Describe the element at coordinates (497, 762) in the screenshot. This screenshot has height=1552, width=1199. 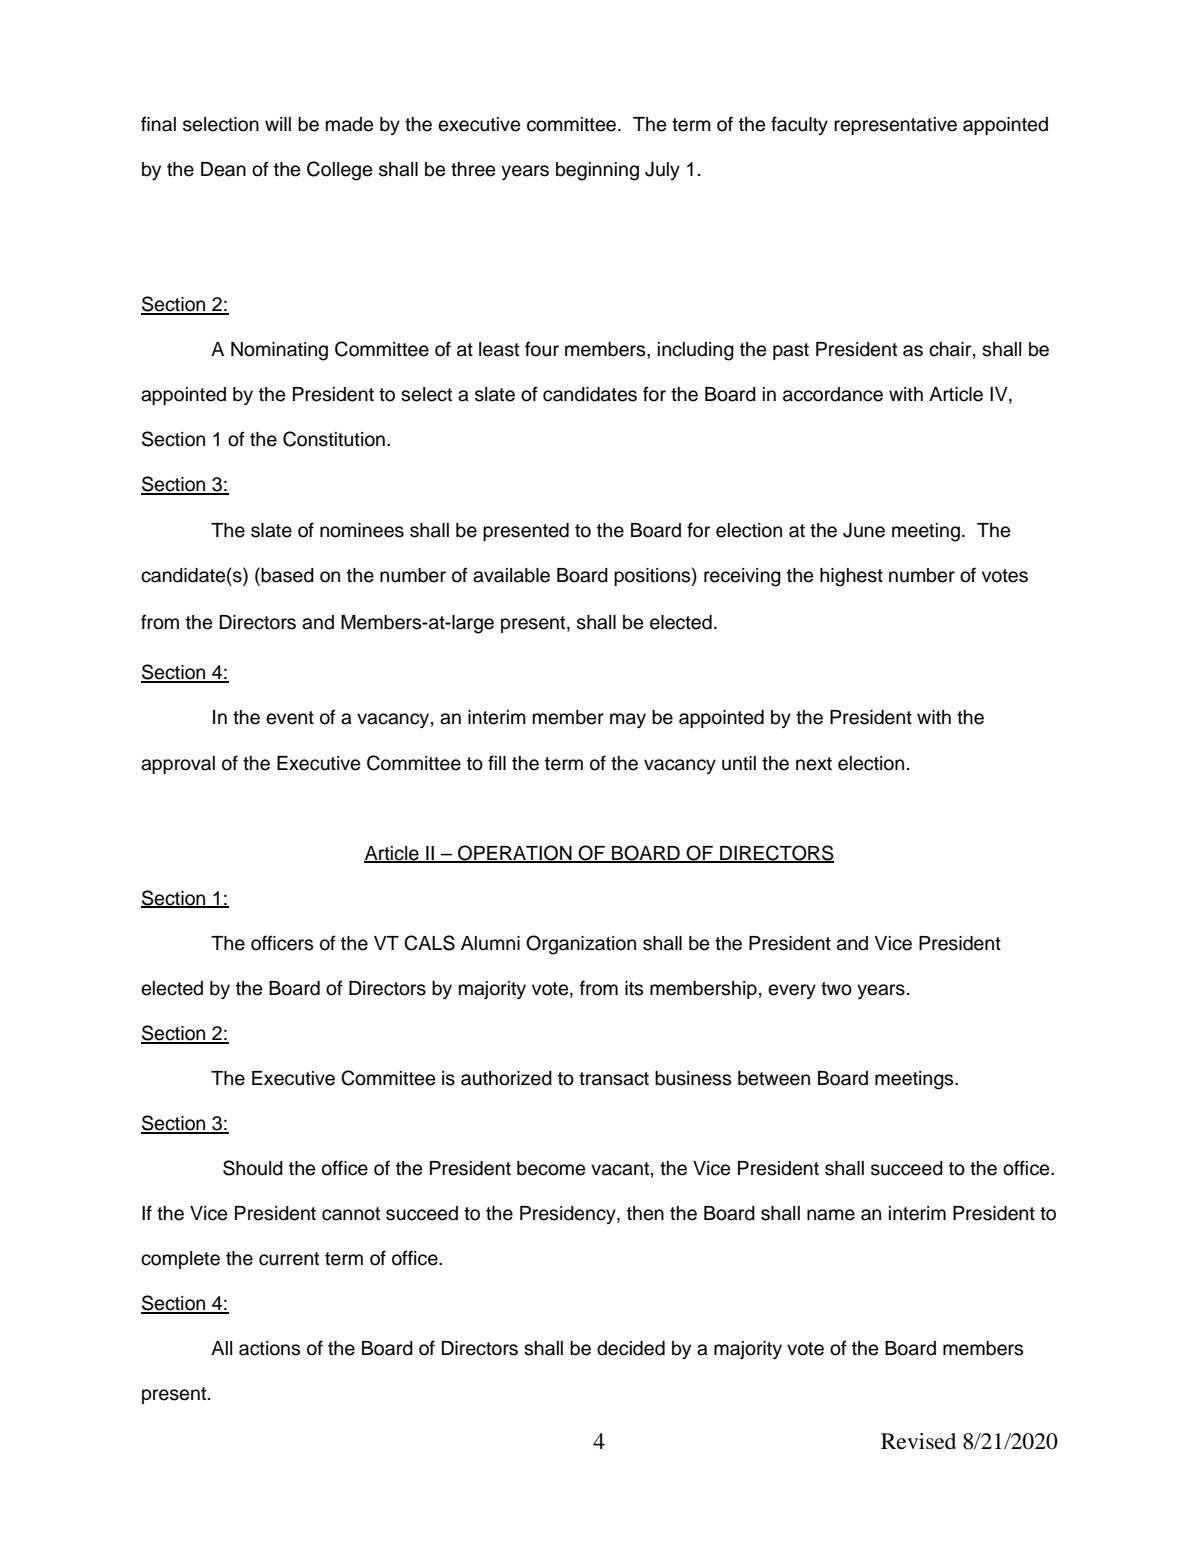
I see `fill` at that location.
